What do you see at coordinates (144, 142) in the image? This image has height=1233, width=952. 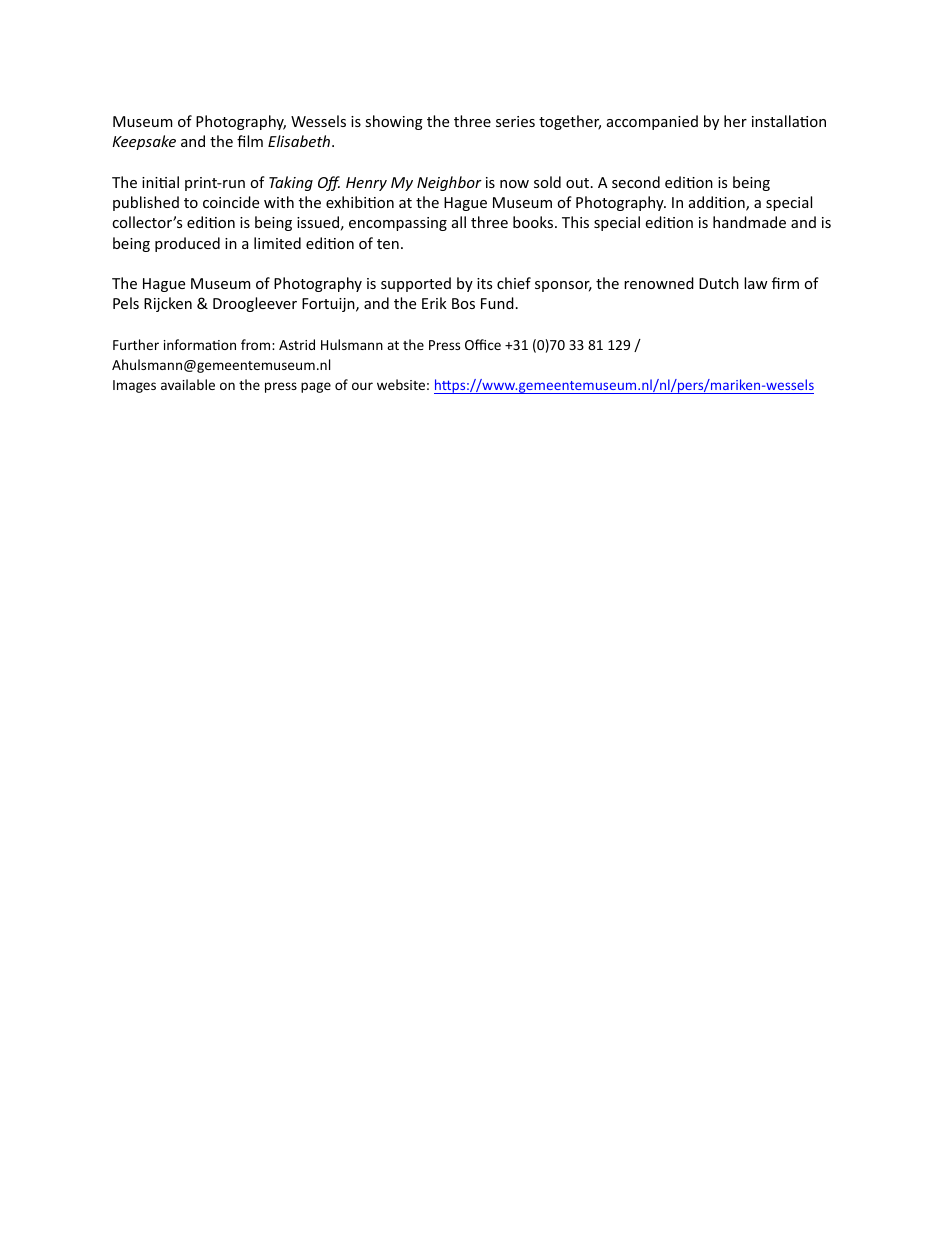 I see `Keepsake` at bounding box center [144, 142].
